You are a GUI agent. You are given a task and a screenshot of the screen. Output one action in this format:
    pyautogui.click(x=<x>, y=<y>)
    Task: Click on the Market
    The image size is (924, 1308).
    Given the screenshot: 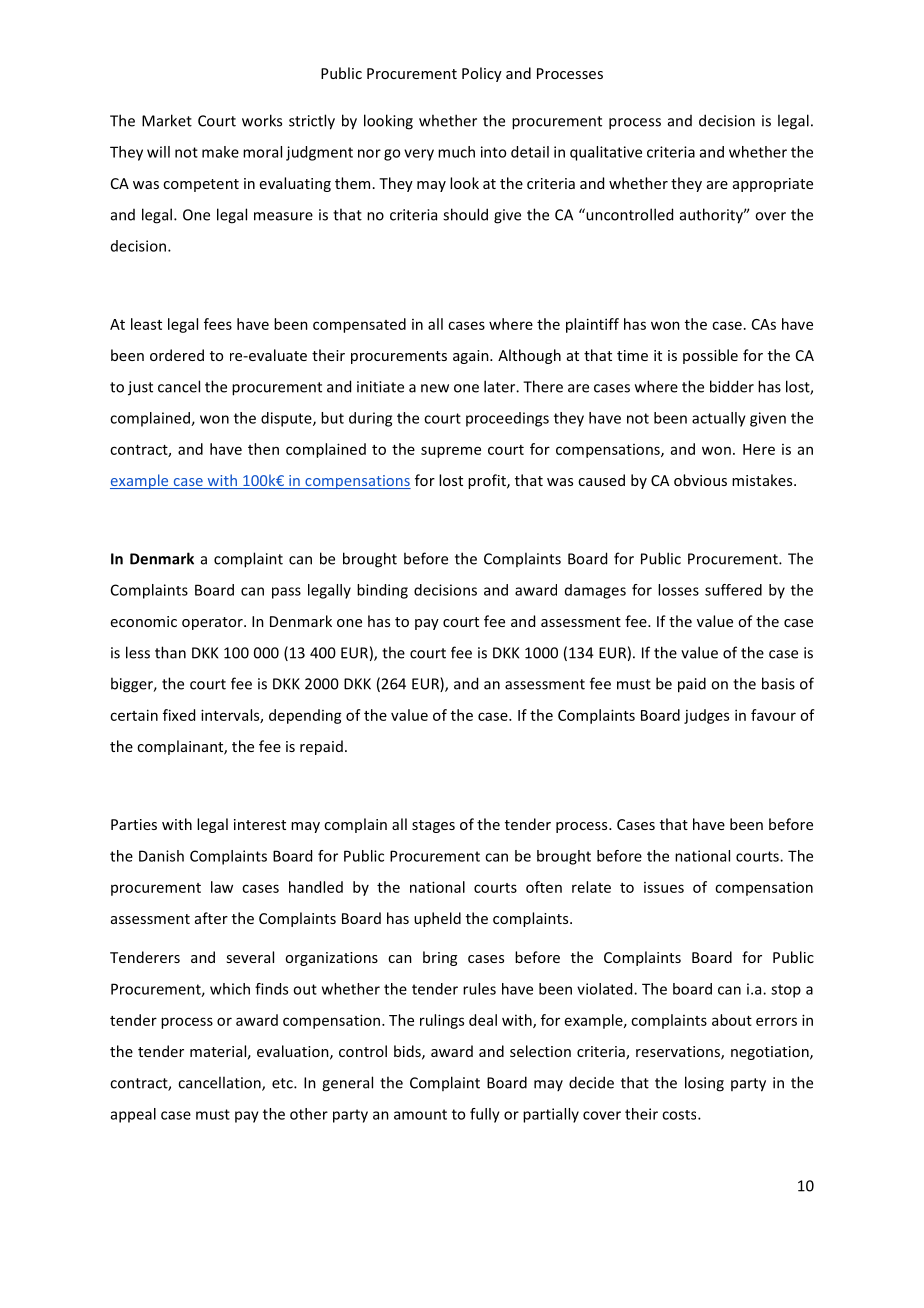 What is the action you would take?
    pyautogui.click(x=167, y=120)
